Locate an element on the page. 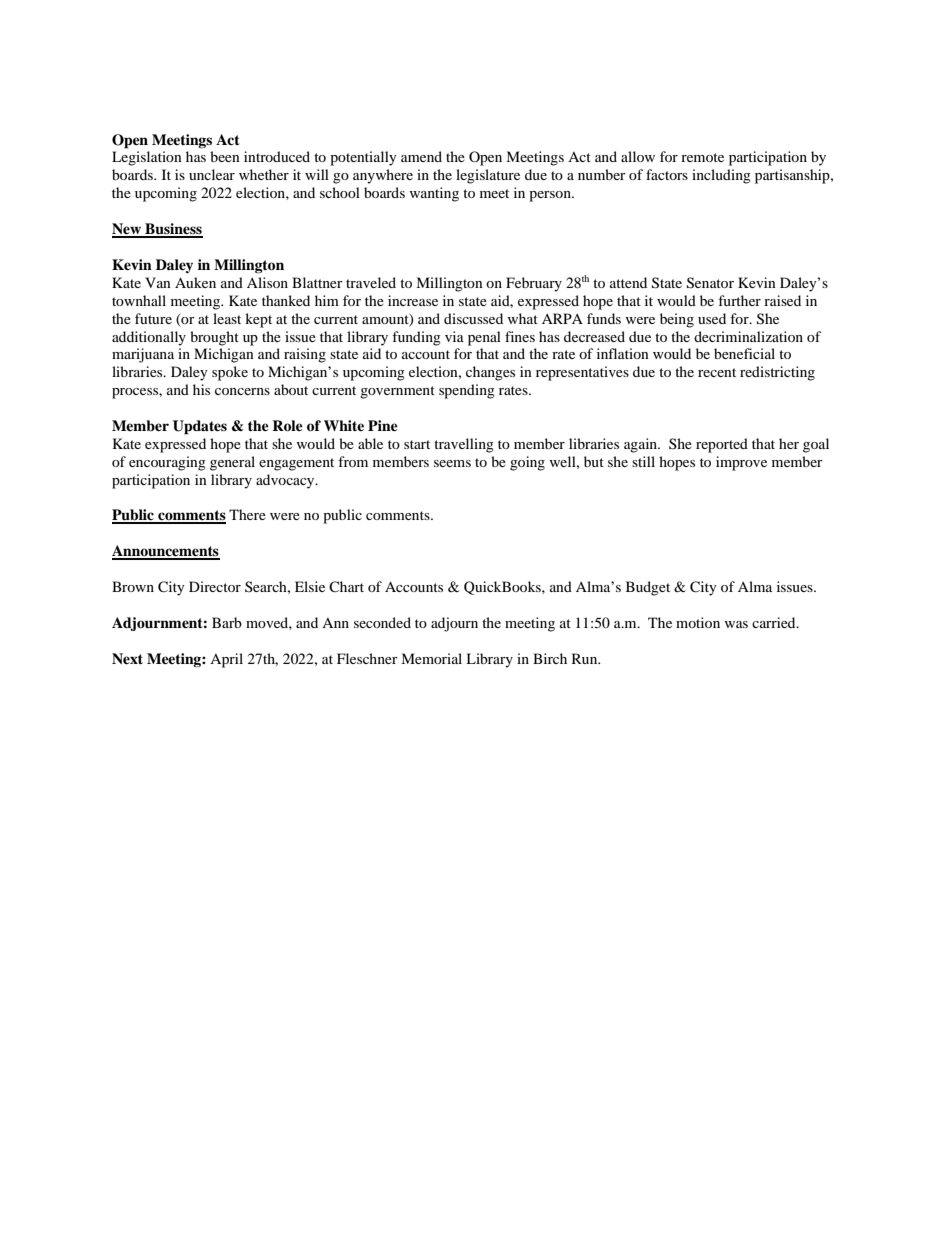 This image has width=952, height=1233. general is located at coordinates (232, 463).
